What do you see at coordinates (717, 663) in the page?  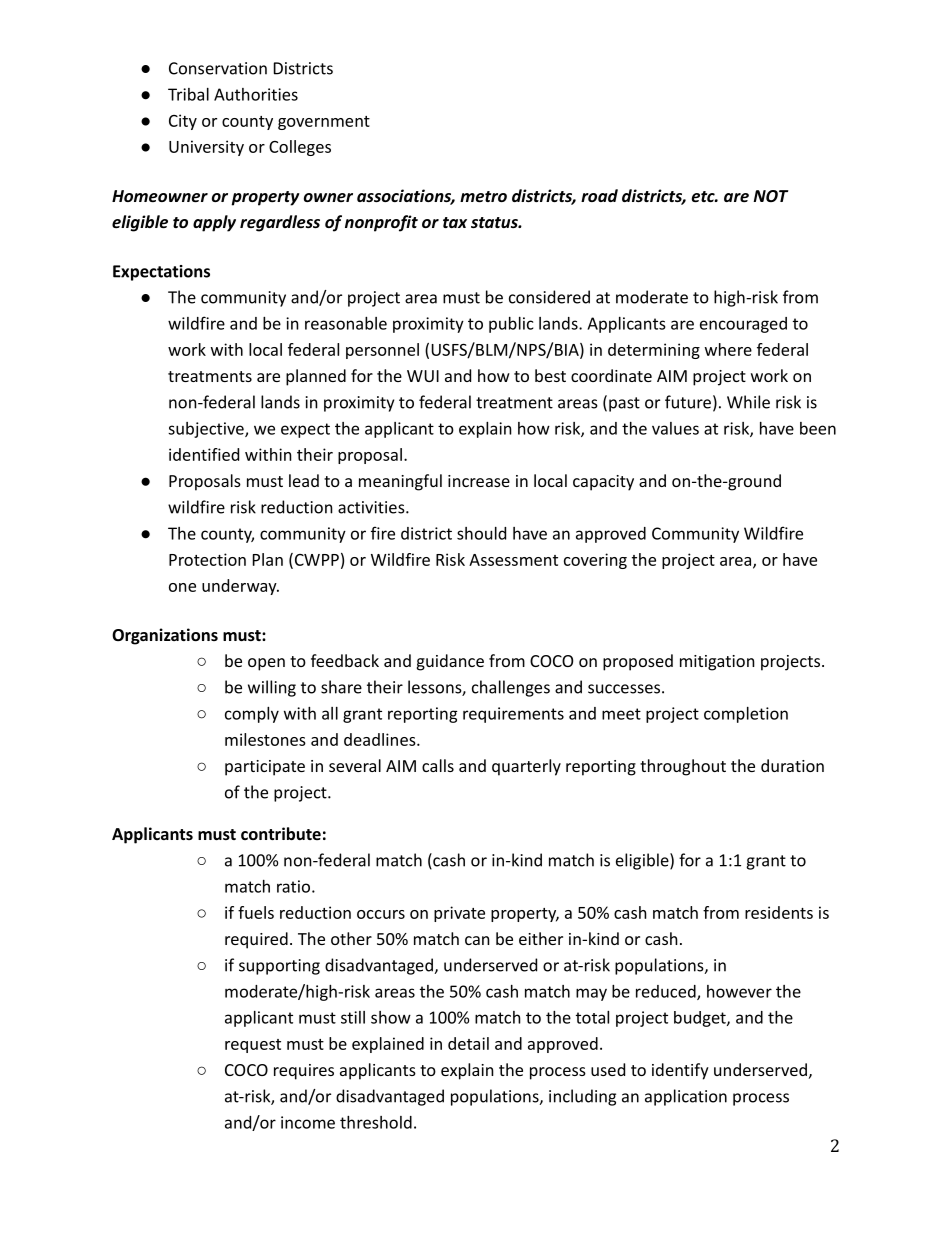 I see `mitigation` at bounding box center [717, 663].
